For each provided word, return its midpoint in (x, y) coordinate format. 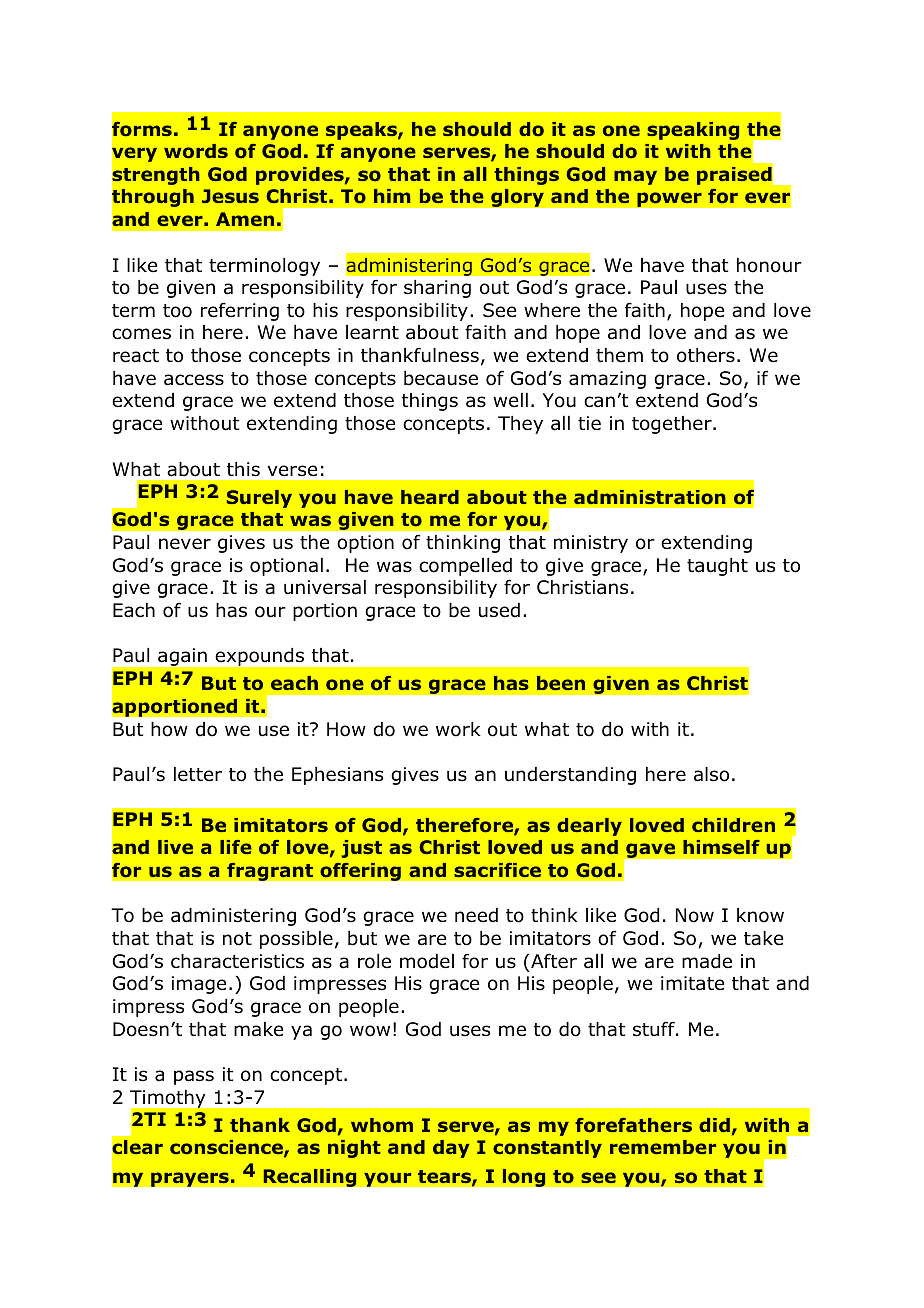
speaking (693, 131)
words (196, 151)
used (499, 610)
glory (517, 197)
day (451, 1149)
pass (194, 1077)
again (182, 657)
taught (717, 567)
